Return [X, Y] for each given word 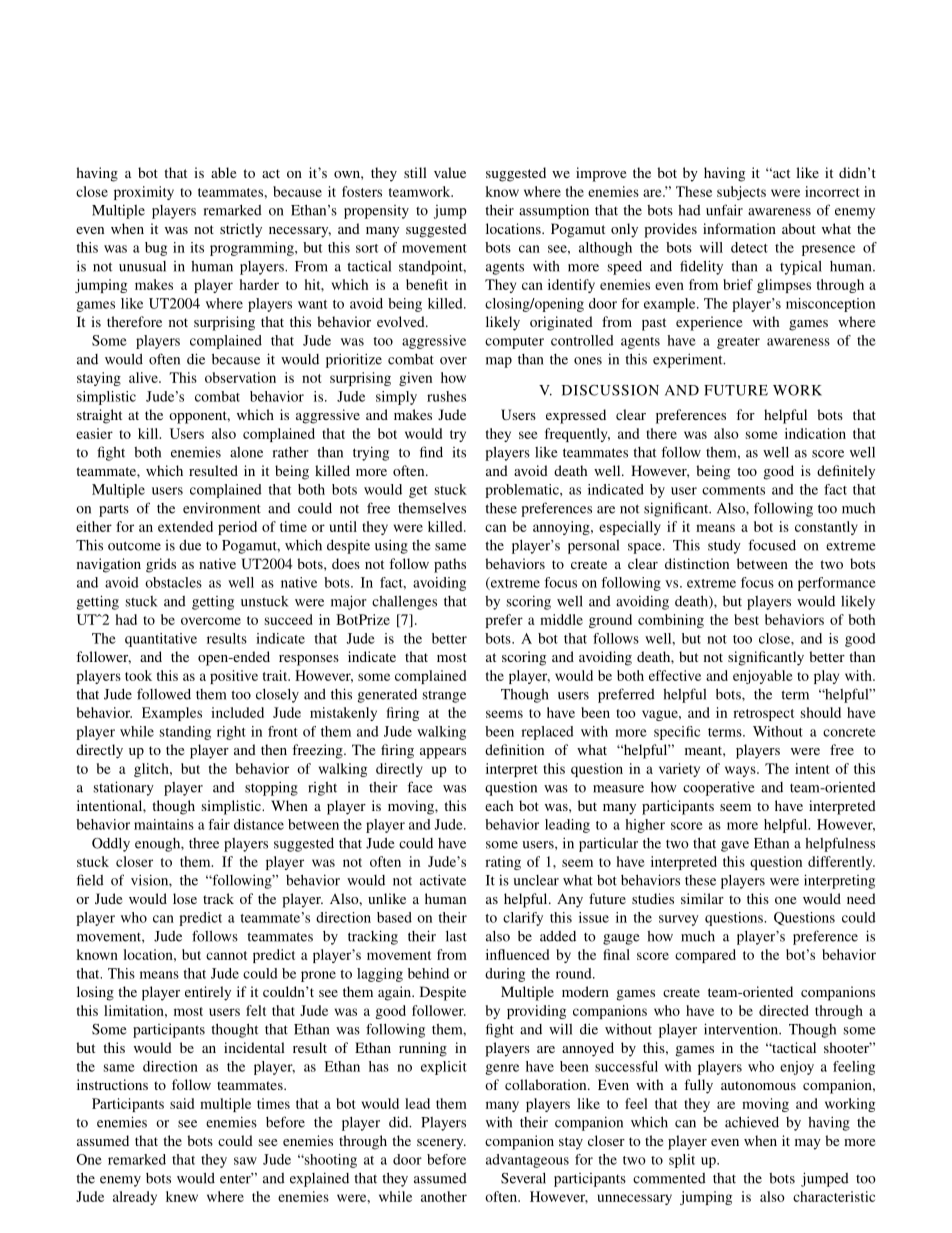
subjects [741, 193]
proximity [144, 193]
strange [444, 696]
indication [815, 433]
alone [246, 452]
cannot [226, 955]
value [450, 172]
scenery [441, 1144]
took [138, 675]
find [431, 452]
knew [182, 1196]
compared [705, 956]
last [456, 936]
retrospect [763, 715]
